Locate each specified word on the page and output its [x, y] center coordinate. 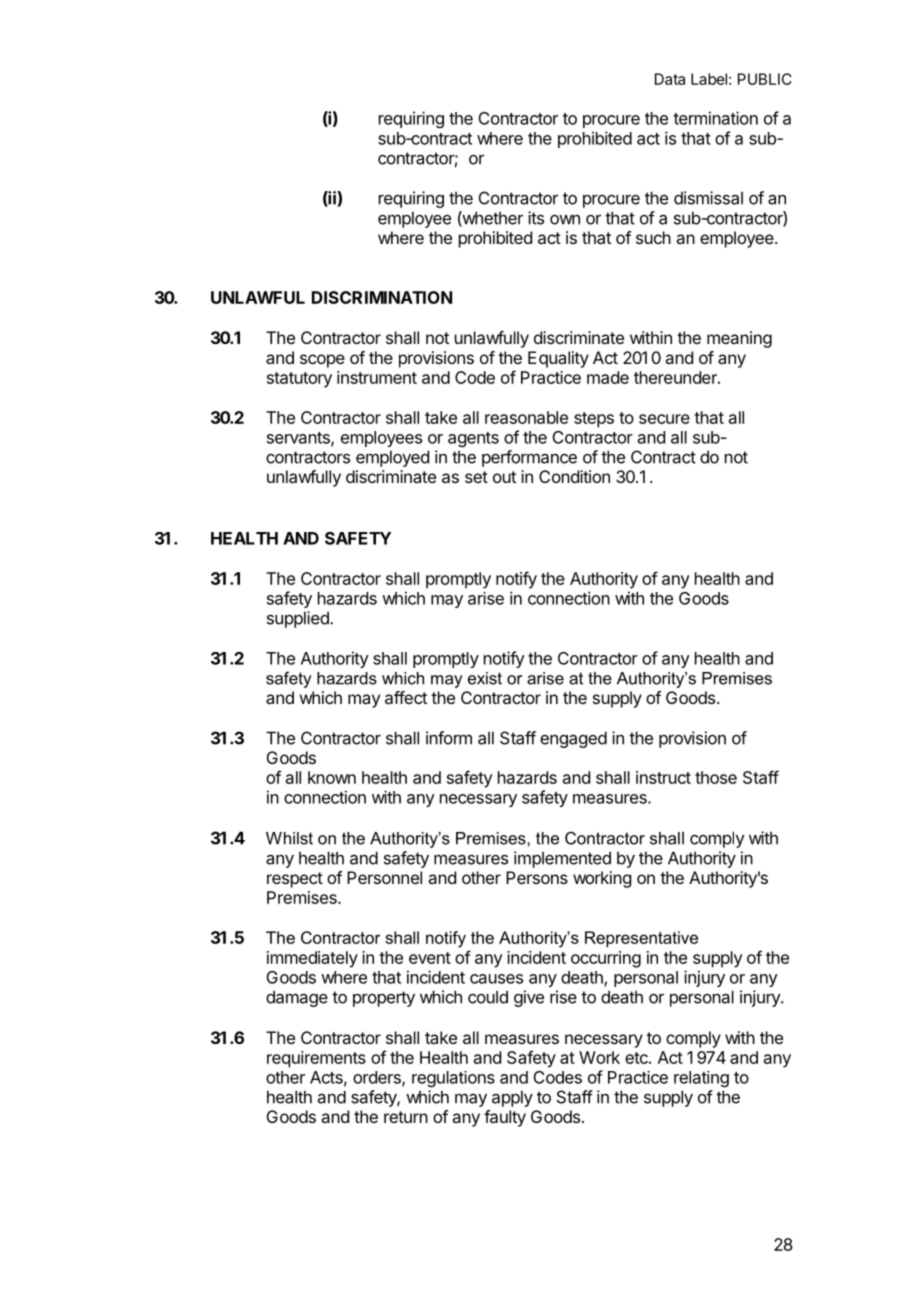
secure [664, 419]
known [332, 777]
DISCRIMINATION [382, 297]
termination [715, 118]
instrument [377, 377]
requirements [316, 1059]
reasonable [526, 417]
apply [512, 1098]
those [716, 777]
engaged [573, 739]
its [536, 218]
